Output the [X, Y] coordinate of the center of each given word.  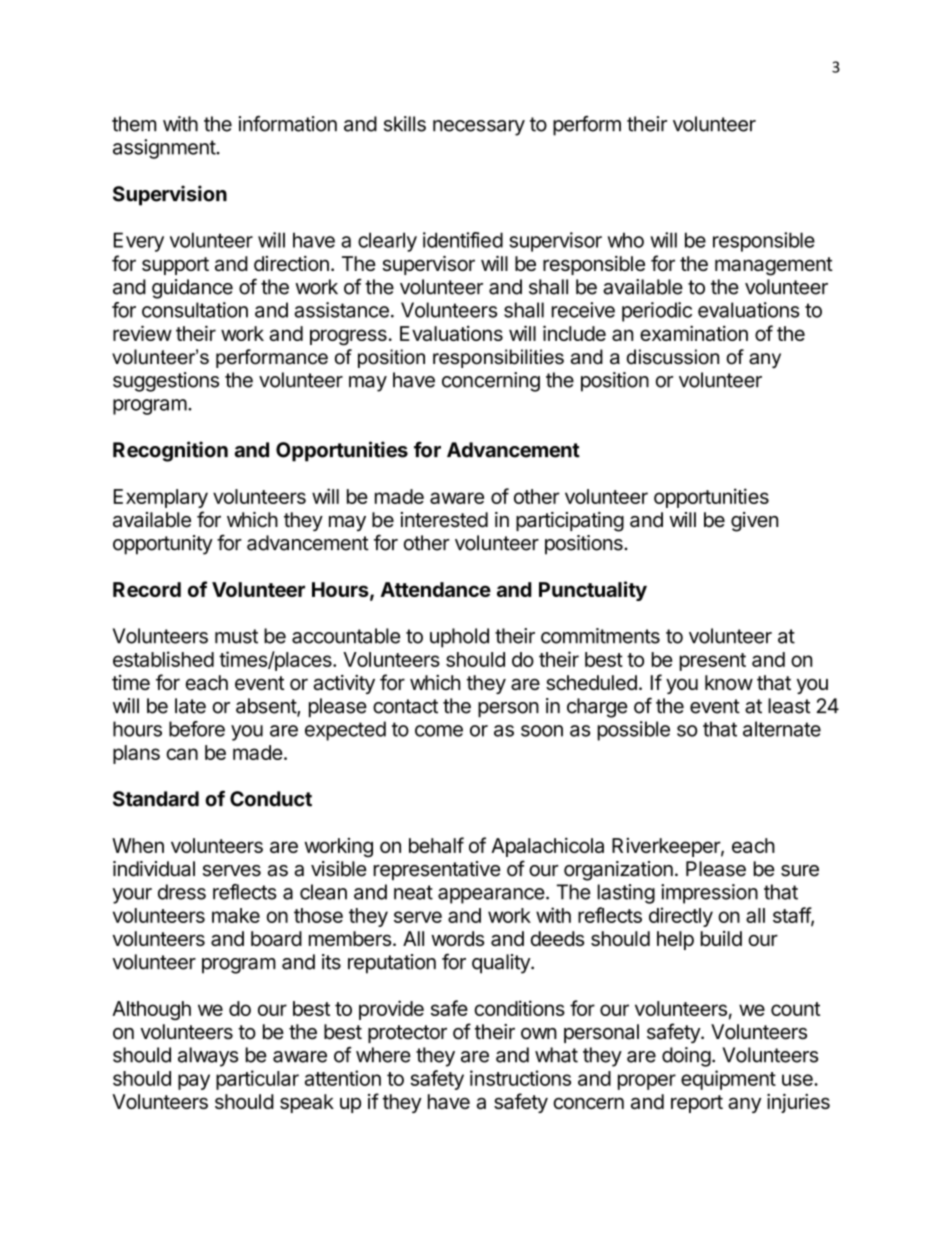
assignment [165, 149]
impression [709, 894]
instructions [520, 1078]
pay [194, 1082]
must [236, 636]
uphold [459, 638]
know [729, 682]
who [626, 240]
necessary [479, 128]
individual [154, 869]
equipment [728, 1080]
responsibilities [498, 358]
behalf [436, 845]
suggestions [166, 382]
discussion [673, 357]
